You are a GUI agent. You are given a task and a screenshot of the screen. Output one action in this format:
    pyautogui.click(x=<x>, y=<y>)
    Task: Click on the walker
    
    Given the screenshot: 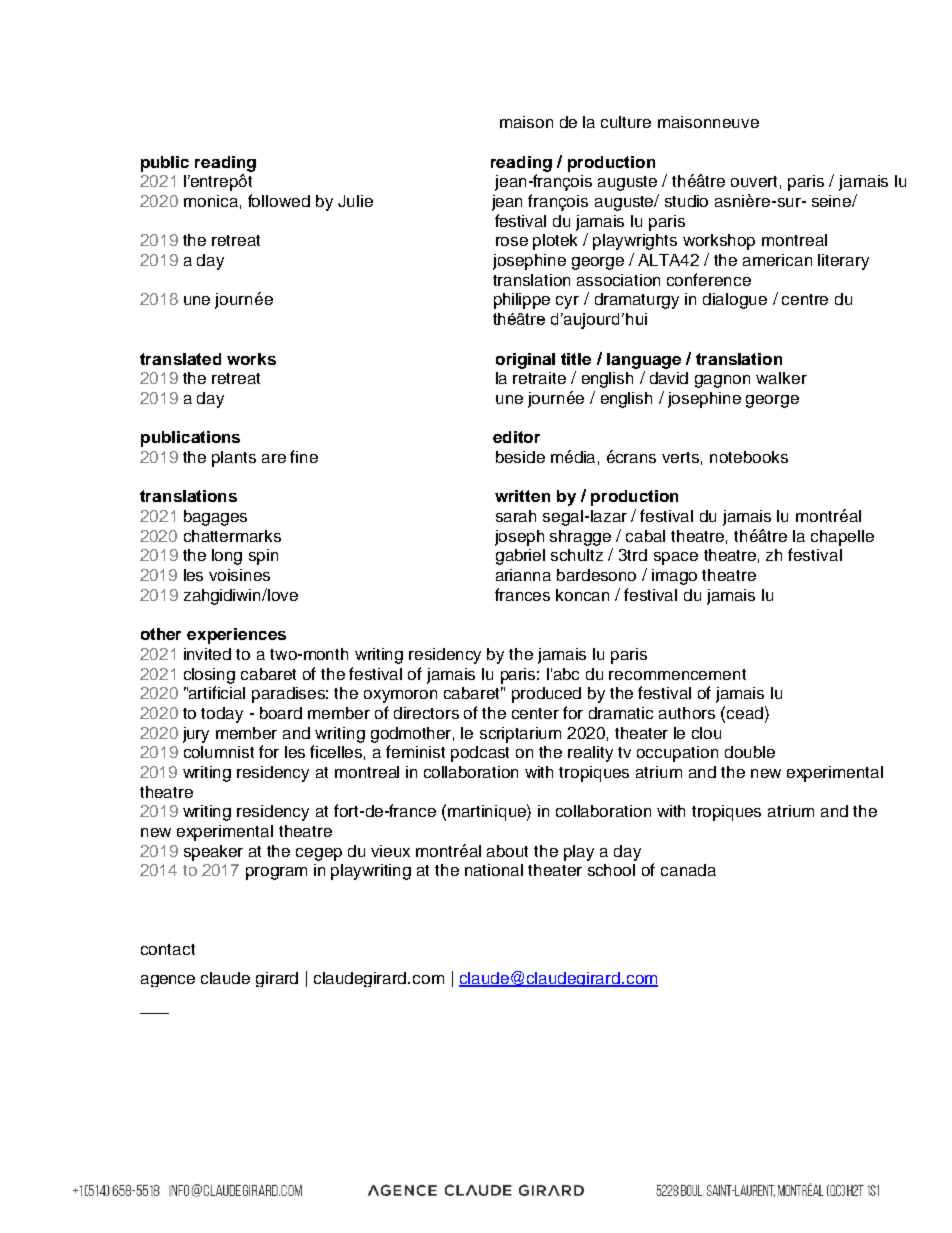 What is the action you would take?
    pyautogui.click(x=781, y=378)
